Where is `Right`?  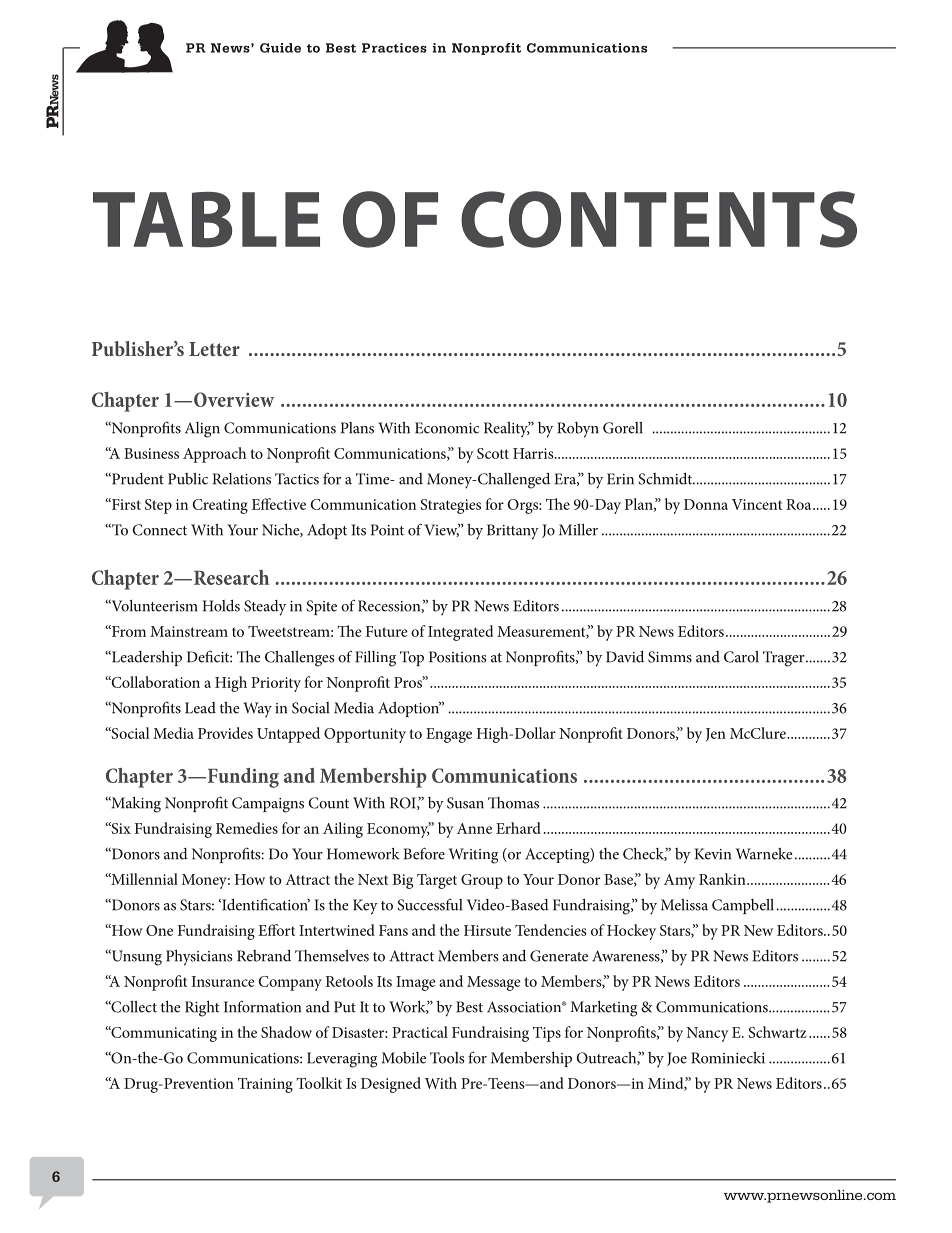
Right is located at coordinates (202, 1008).
